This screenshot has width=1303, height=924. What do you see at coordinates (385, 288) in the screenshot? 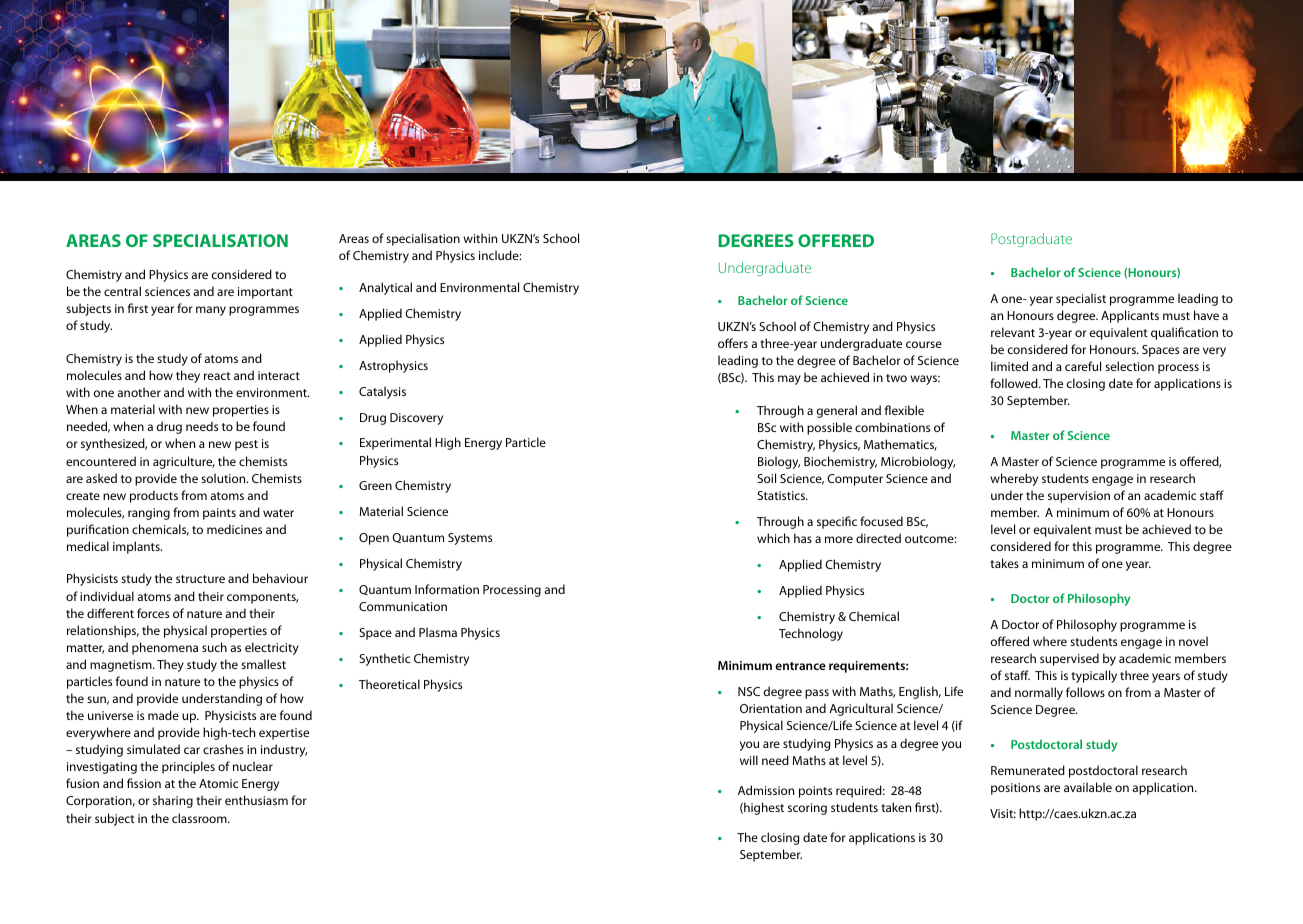
I see `Analytical` at bounding box center [385, 288].
